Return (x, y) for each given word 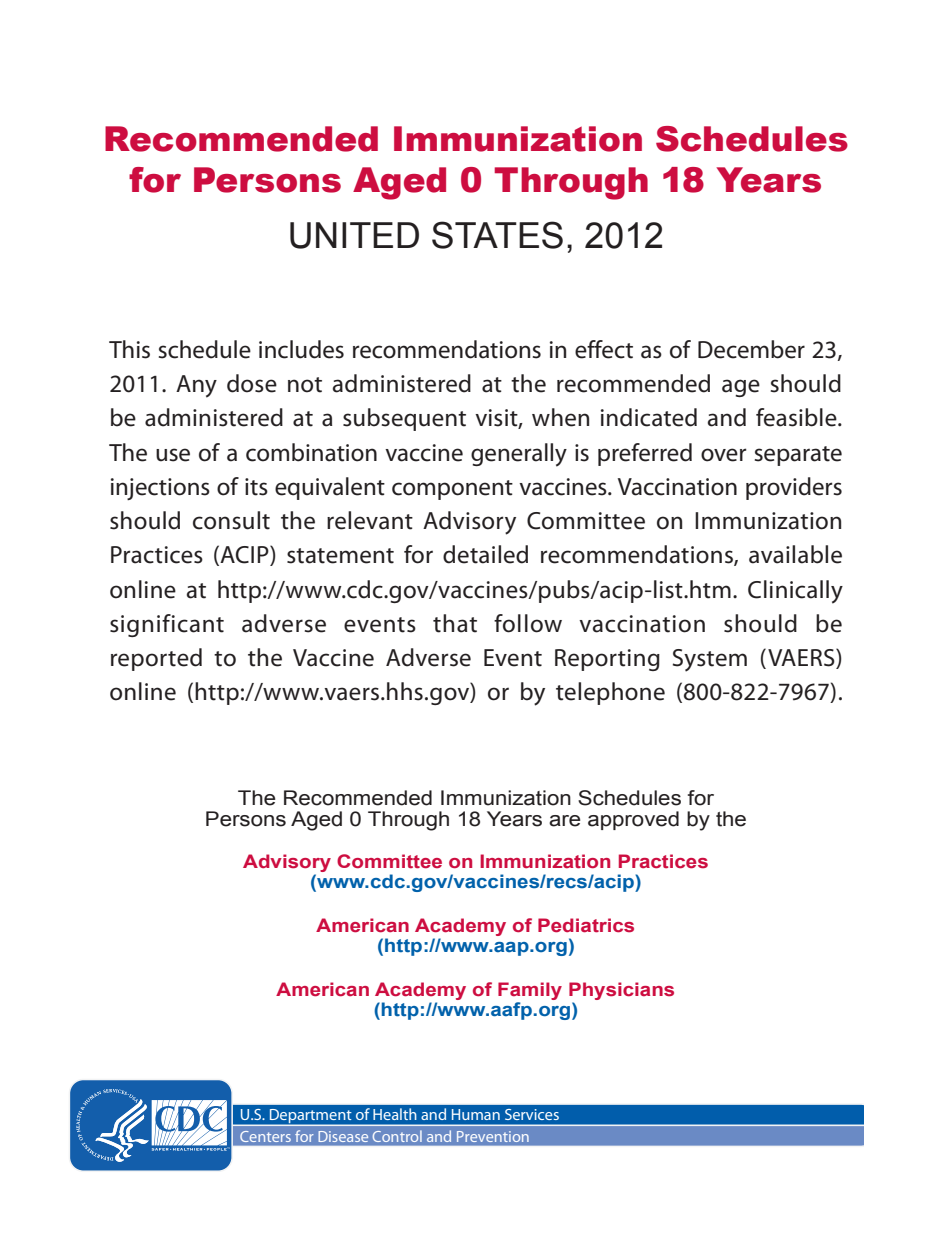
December (751, 349)
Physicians (621, 991)
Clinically (795, 592)
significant (167, 625)
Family (530, 991)
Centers (265, 1136)
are (564, 821)
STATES (497, 235)
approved (633, 820)
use (173, 455)
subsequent (404, 419)
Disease (343, 1136)
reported (156, 659)
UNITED (354, 235)
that (455, 623)
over (724, 455)
